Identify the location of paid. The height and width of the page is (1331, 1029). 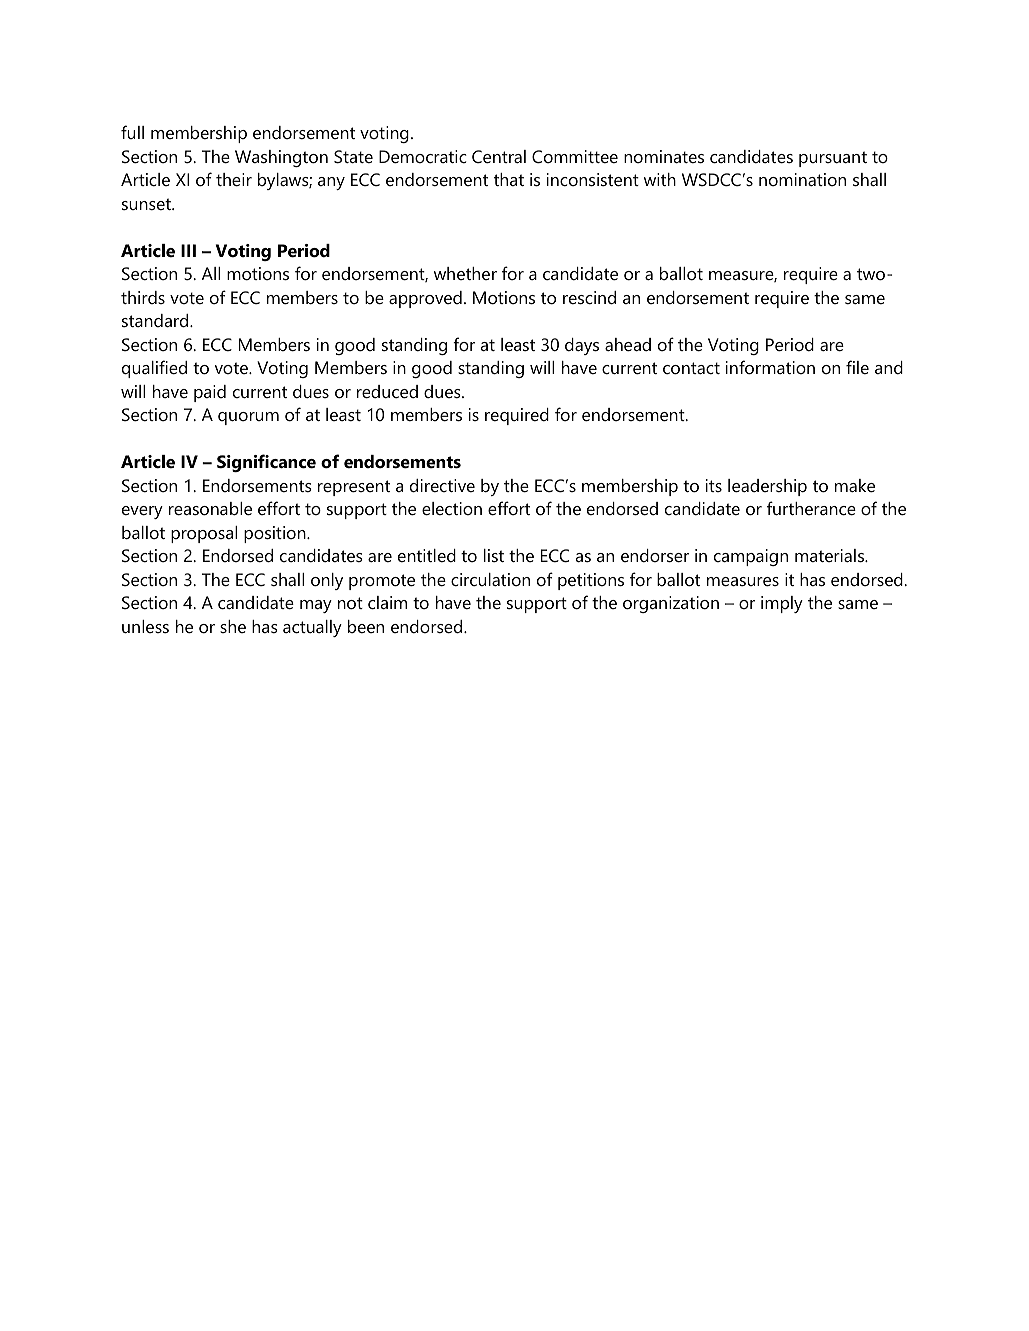
(210, 393).
